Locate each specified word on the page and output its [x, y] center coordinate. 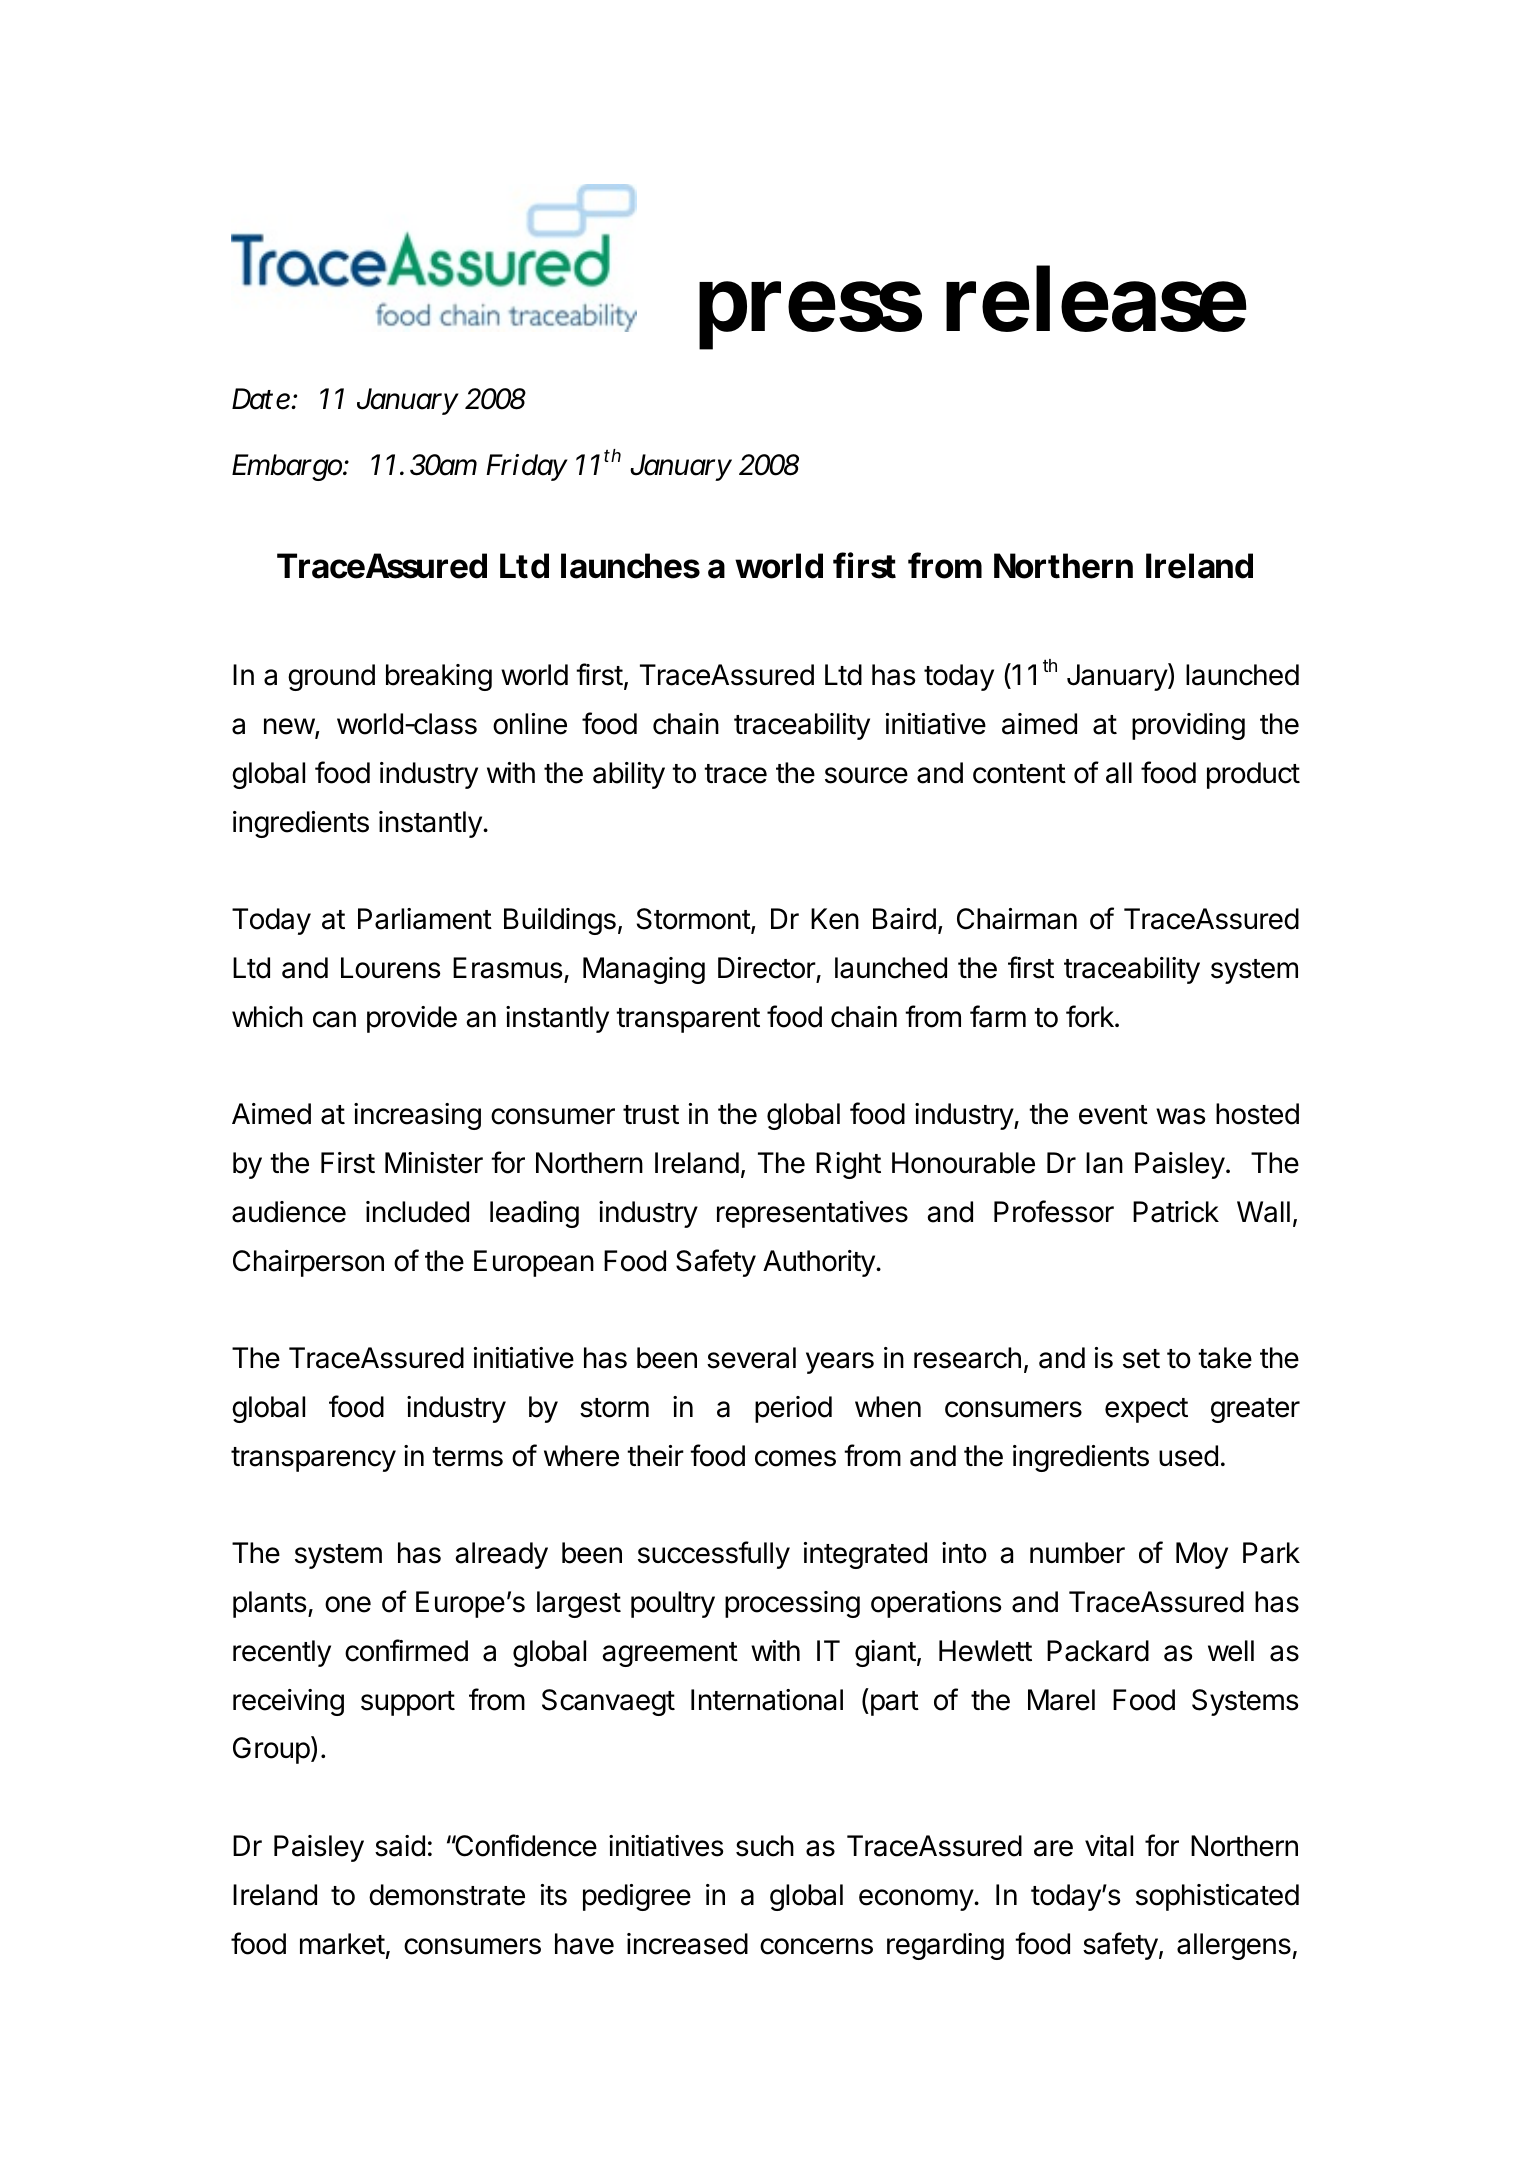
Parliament [425, 919]
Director [767, 968]
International [767, 1700]
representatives [812, 1214]
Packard [1098, 1651]
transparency [313, 1459]
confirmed [406, 1650]
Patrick [1176, 1212]
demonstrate [447, 1895]
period [793, 1409]
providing [1188, 726]
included [417, 1212]
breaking [439, 677]
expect [1146, 1410]
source [866, 775]
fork [1091, 1016]
